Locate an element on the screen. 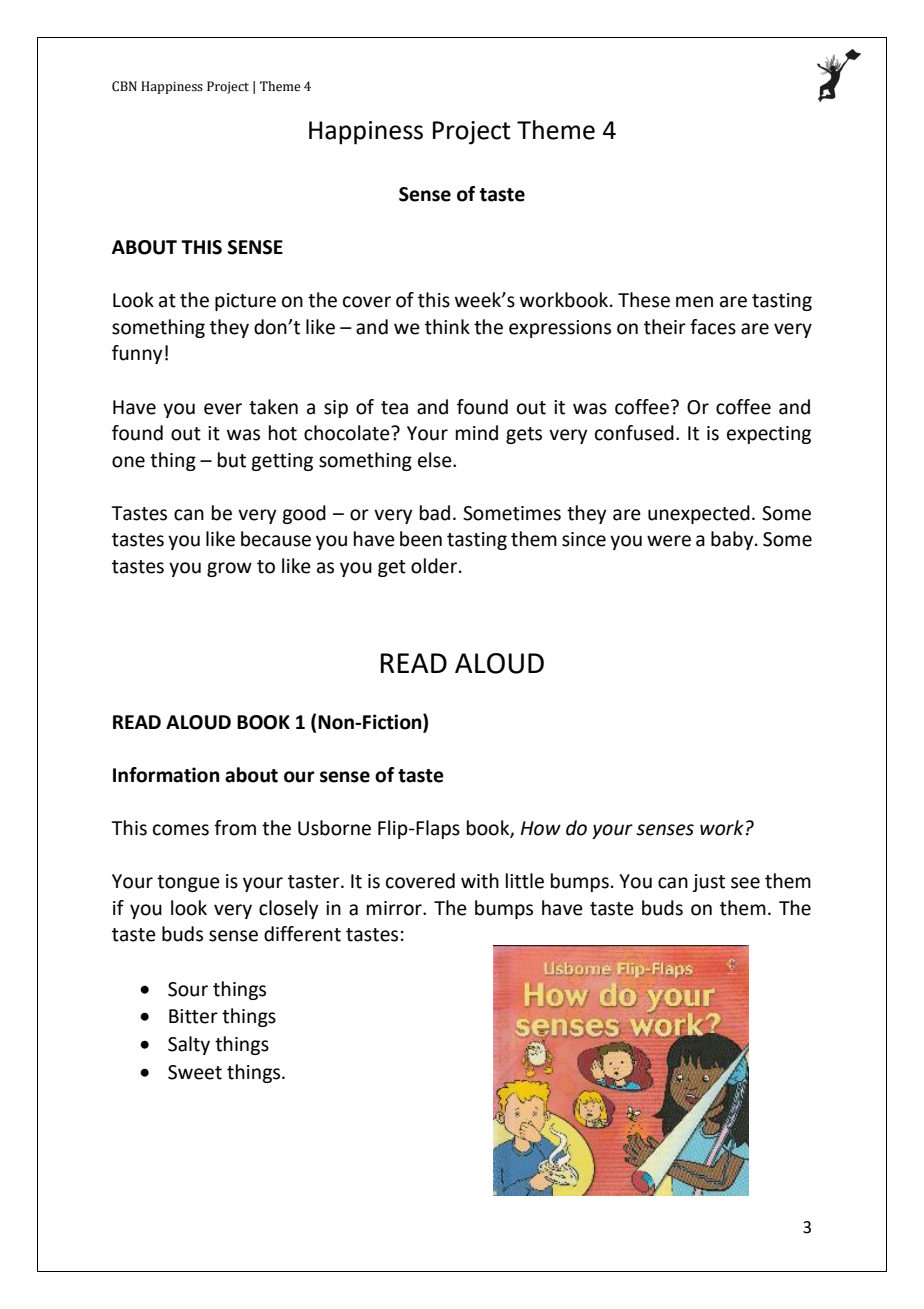 The image size is (924, 1309). tea is located at coordinates (394, 408).
